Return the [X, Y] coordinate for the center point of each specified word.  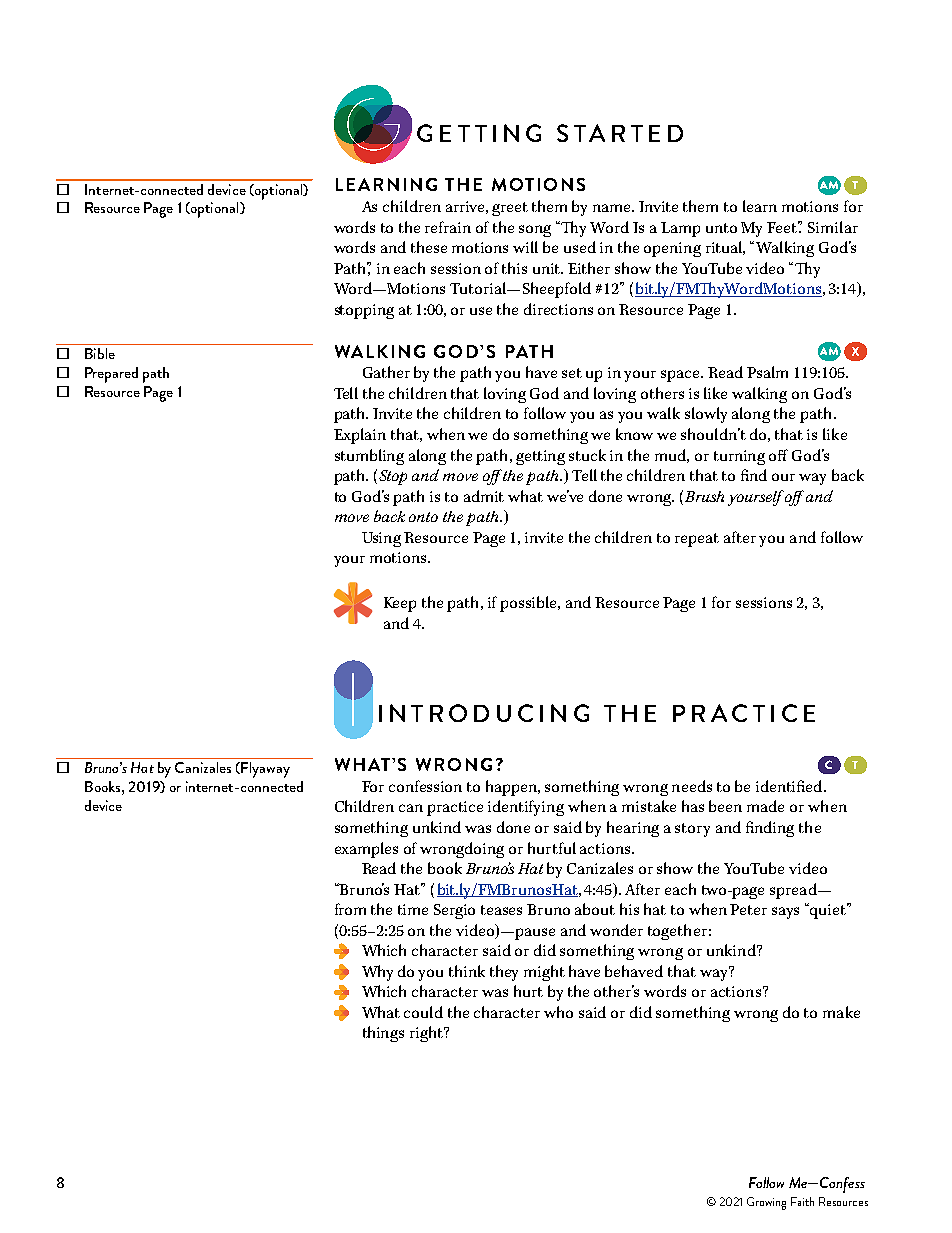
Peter [748, 909]
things [383, 1034]
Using [381, 539]
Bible [100, 353]
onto [423, 517]
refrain [448, 227]
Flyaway [265, 770]
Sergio [454, 911]
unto [721, 228]
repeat [697, 540]
